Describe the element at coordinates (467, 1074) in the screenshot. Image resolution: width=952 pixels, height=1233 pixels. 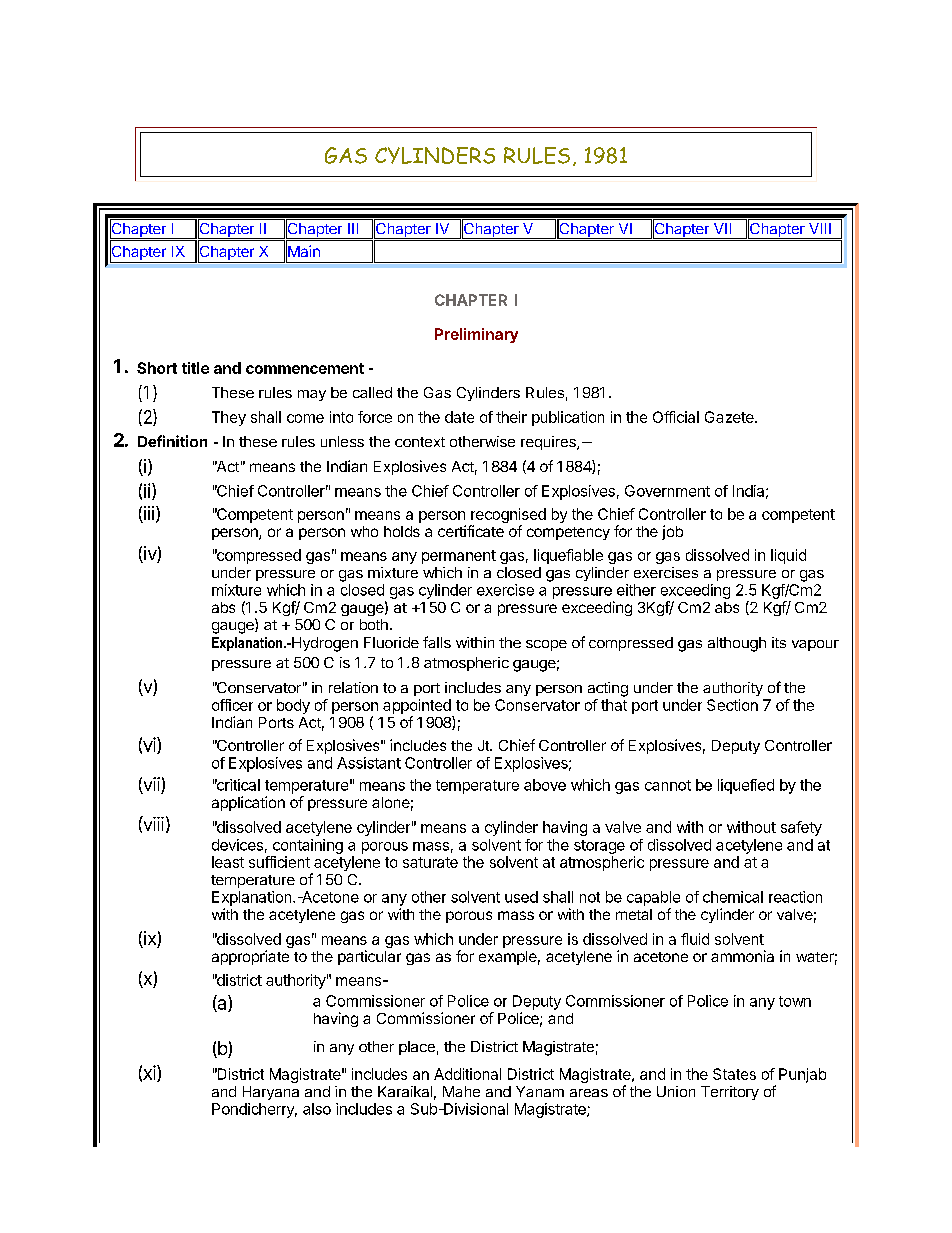
I see `Additional` at that location.
